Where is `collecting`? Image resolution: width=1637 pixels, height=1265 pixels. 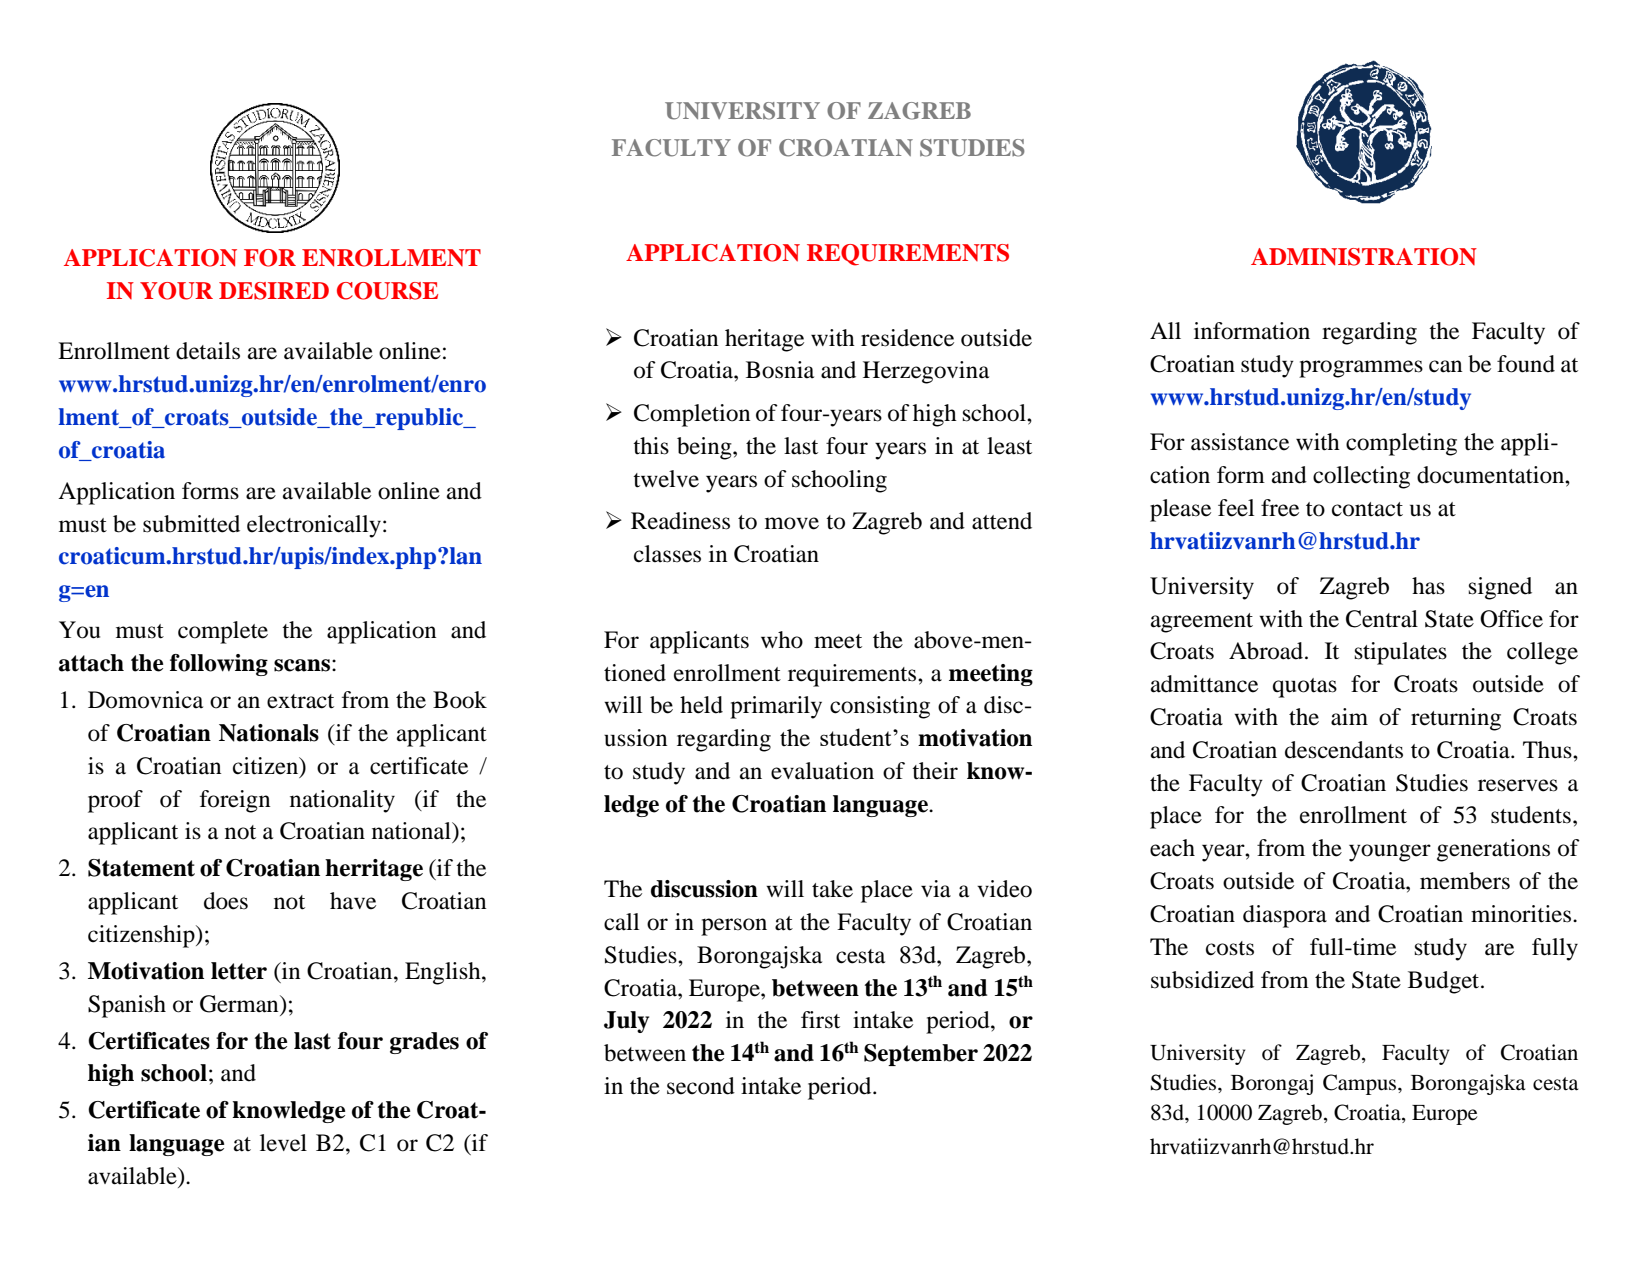 collecting is located at coordinates (1361, 477).
